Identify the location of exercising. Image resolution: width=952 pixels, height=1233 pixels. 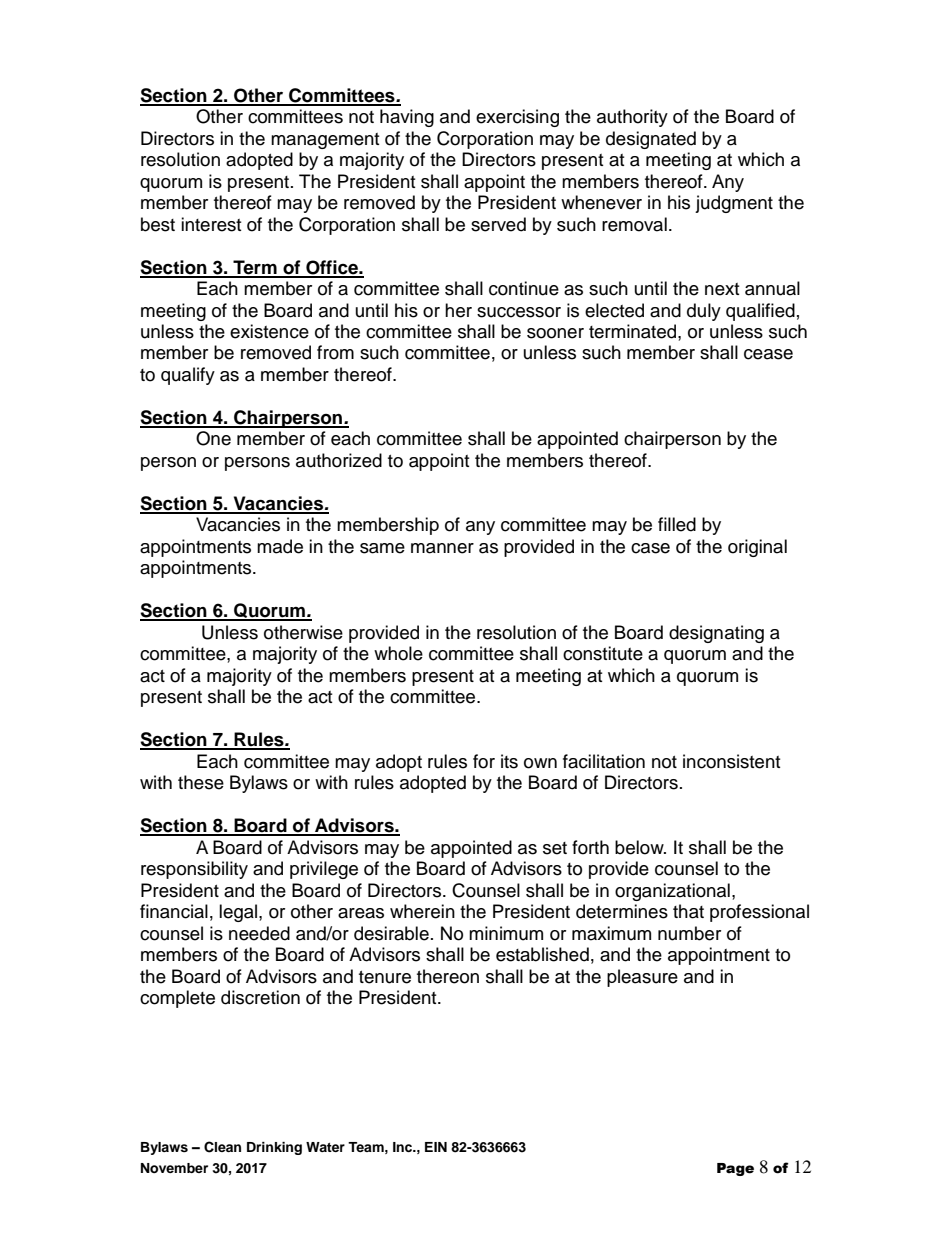
(517, 118).
